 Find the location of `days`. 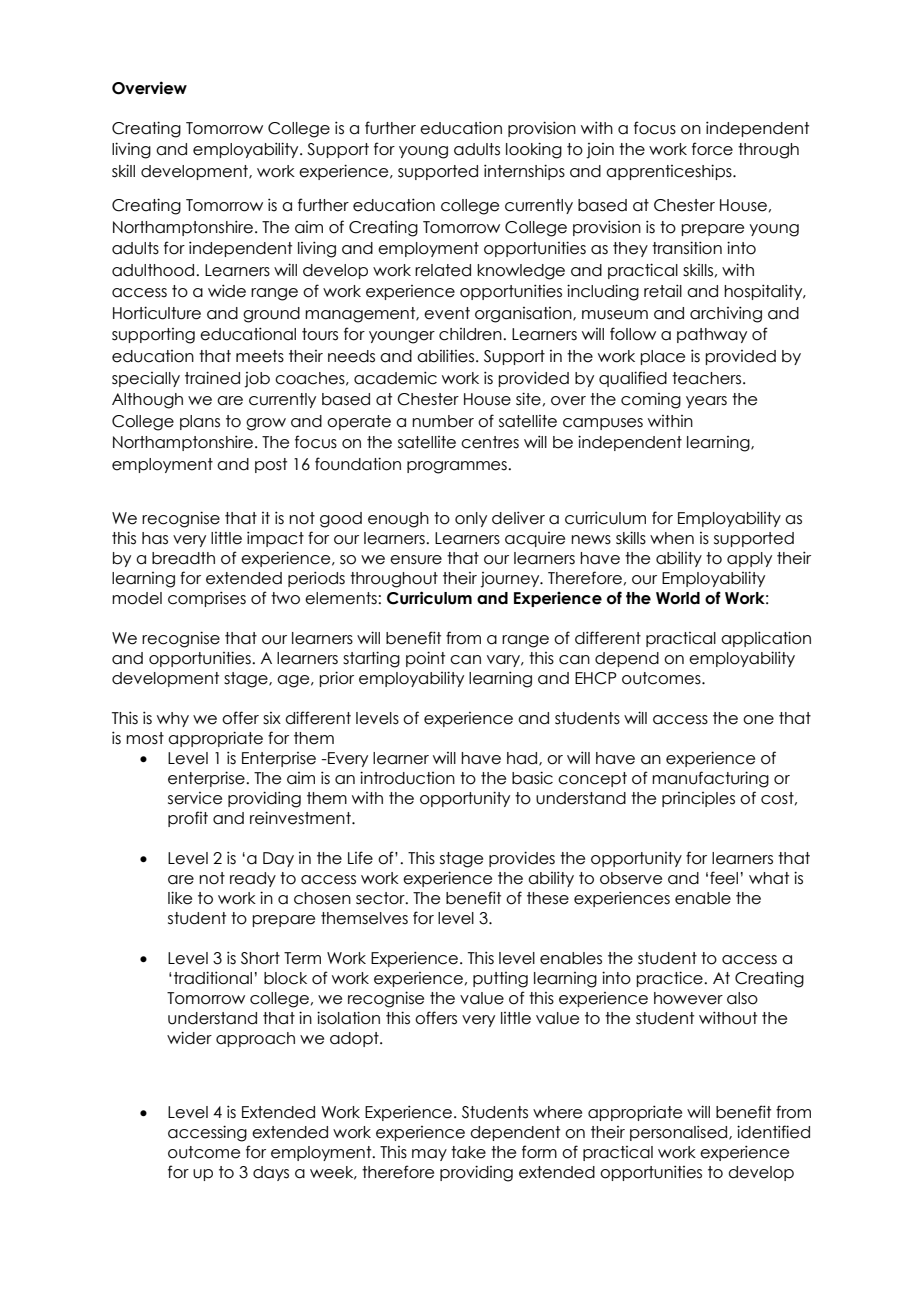

days is located at coordinates (271, 1173).
